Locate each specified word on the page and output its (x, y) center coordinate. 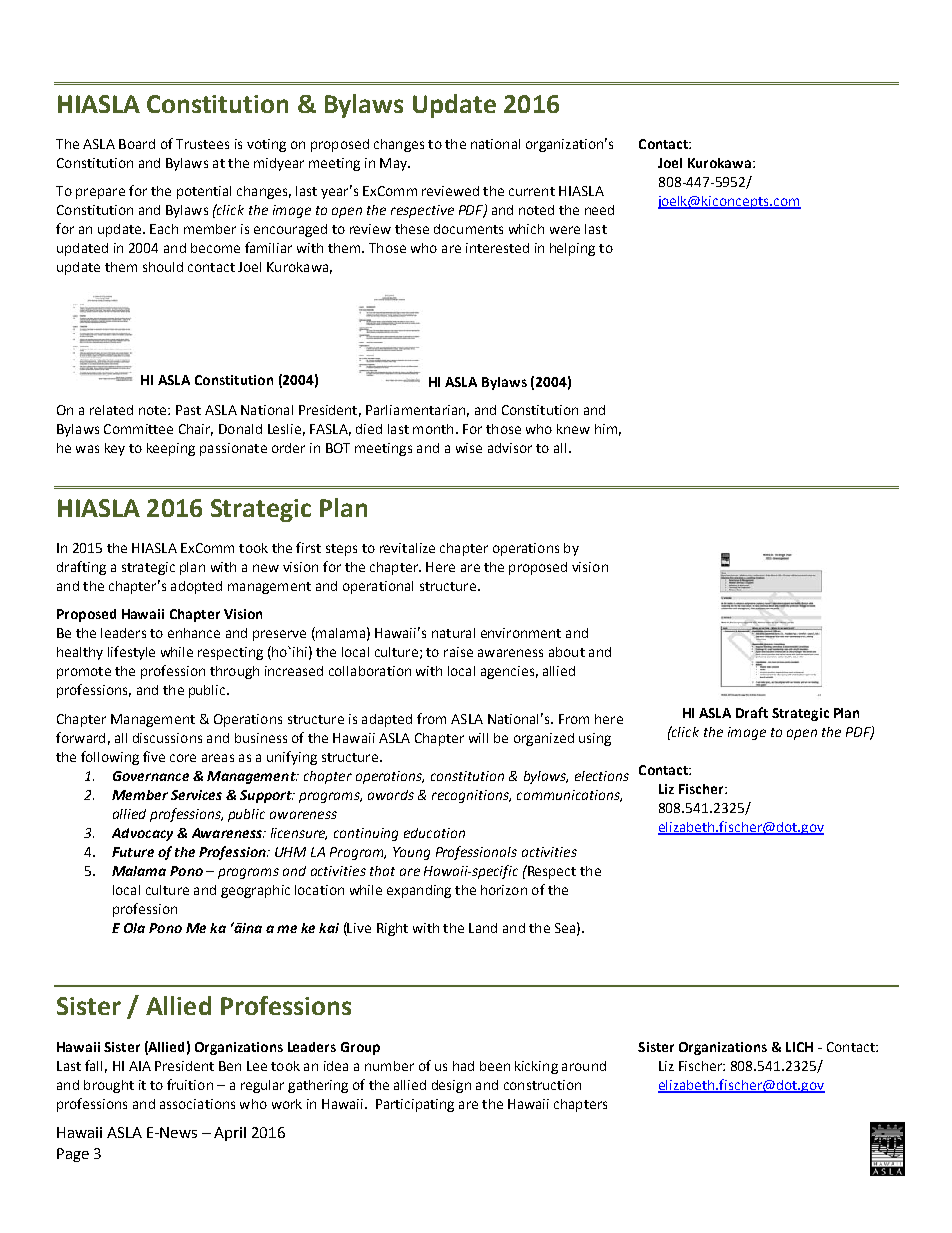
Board (137, 144)
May (394, 164)
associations (197, 1104)
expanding (419, 891)
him (606, 429)
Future (133, 852)
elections (602, 776)
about (567, 652)
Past (188, 410)
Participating (415, 1105)
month (433, 429)
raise (458, 652)
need (599, 210)
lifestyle (131, 653)
